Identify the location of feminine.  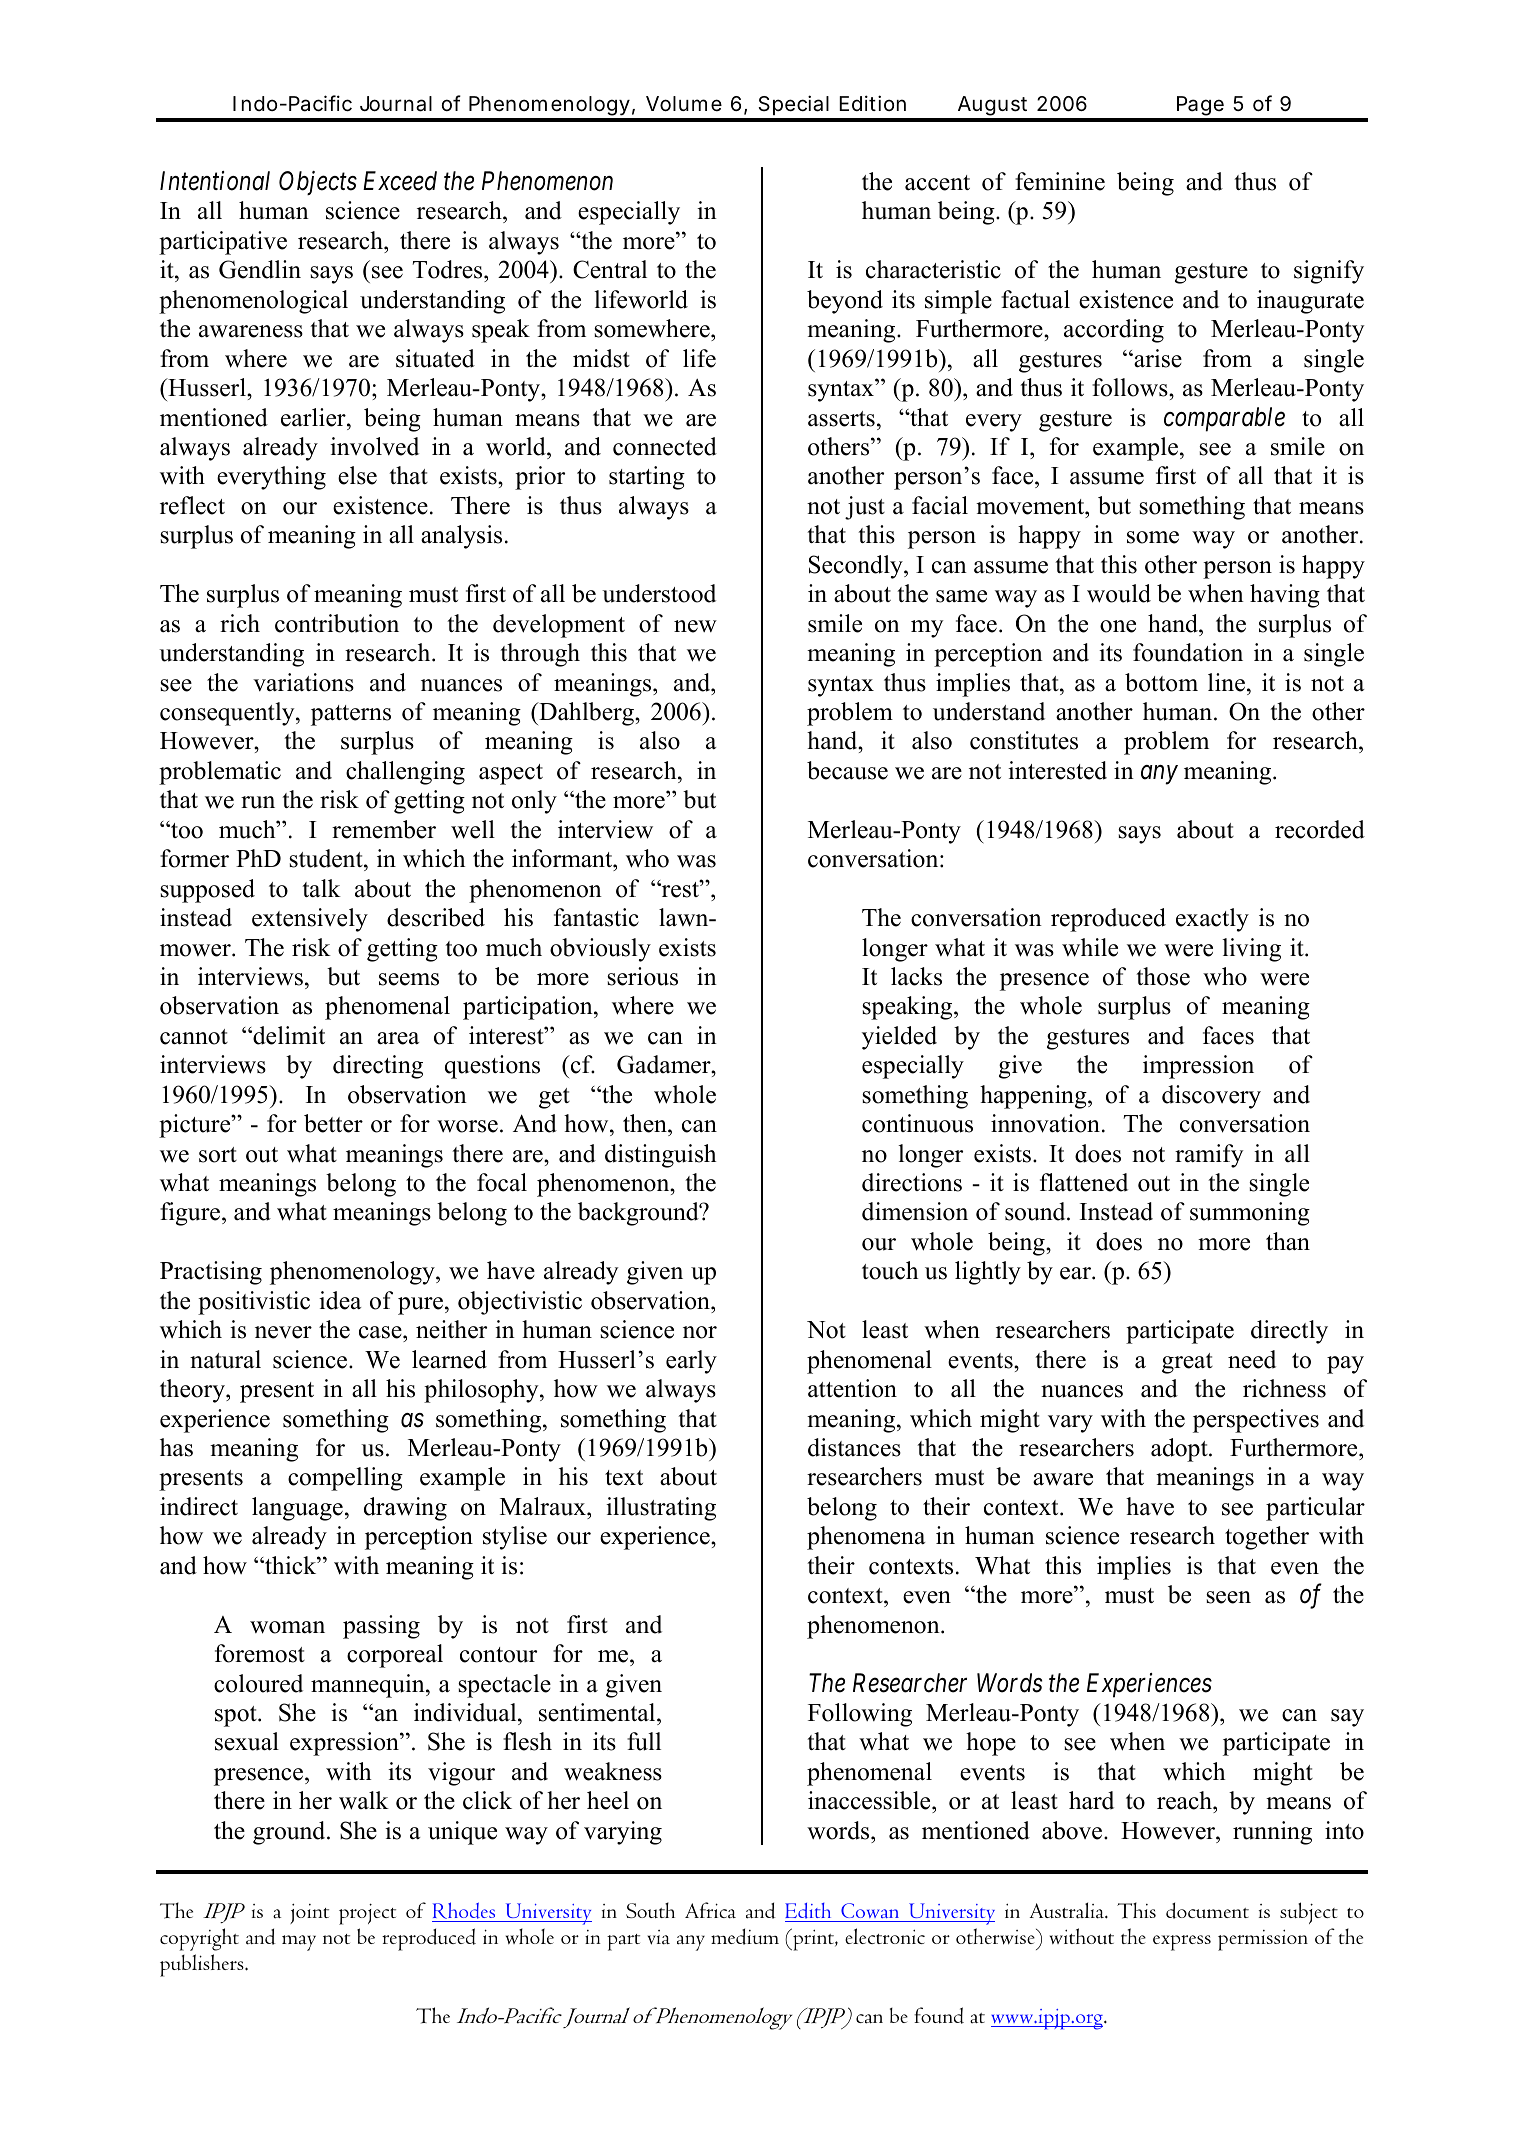
(1060, 181).
